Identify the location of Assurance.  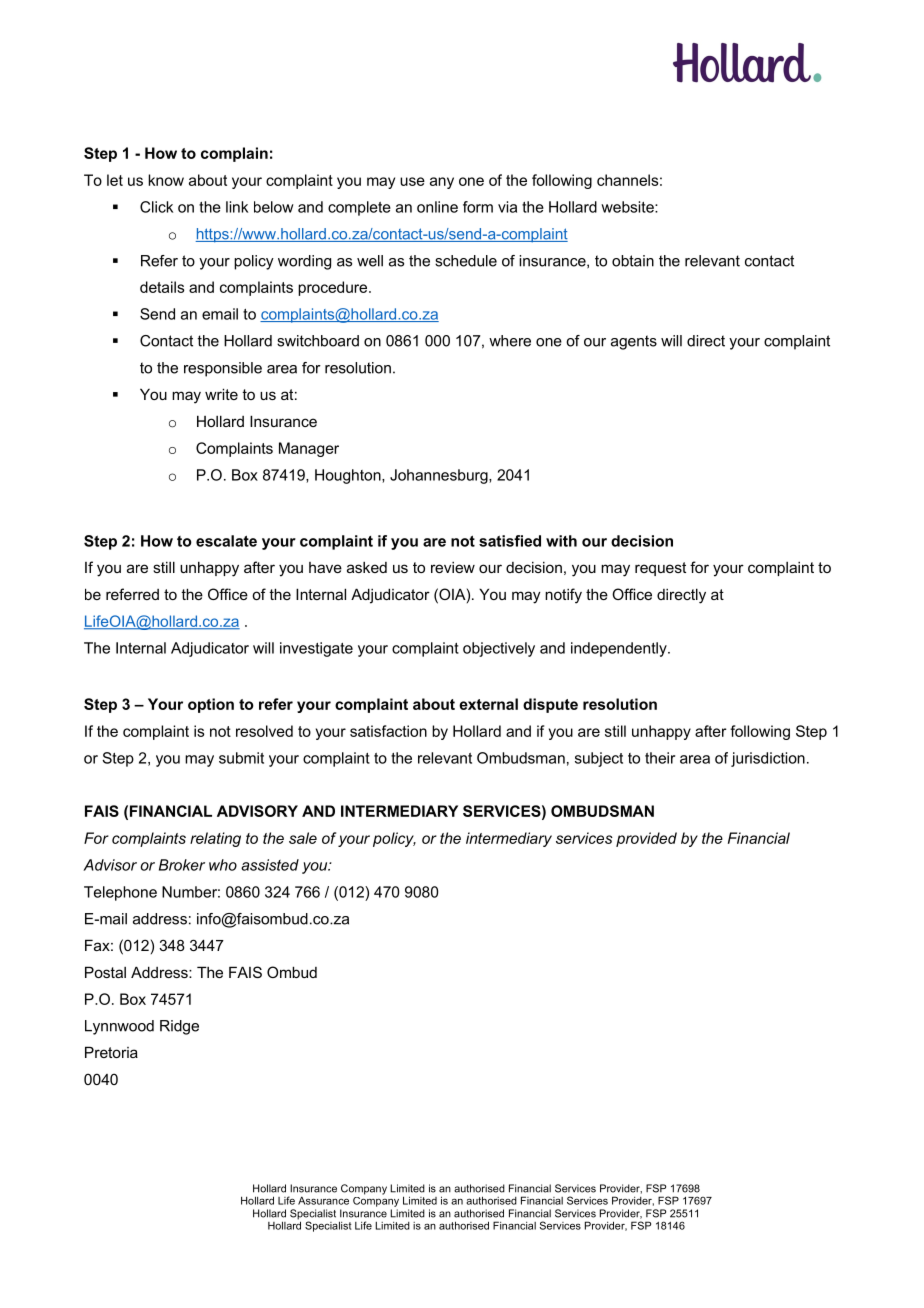
(323, 1200).
